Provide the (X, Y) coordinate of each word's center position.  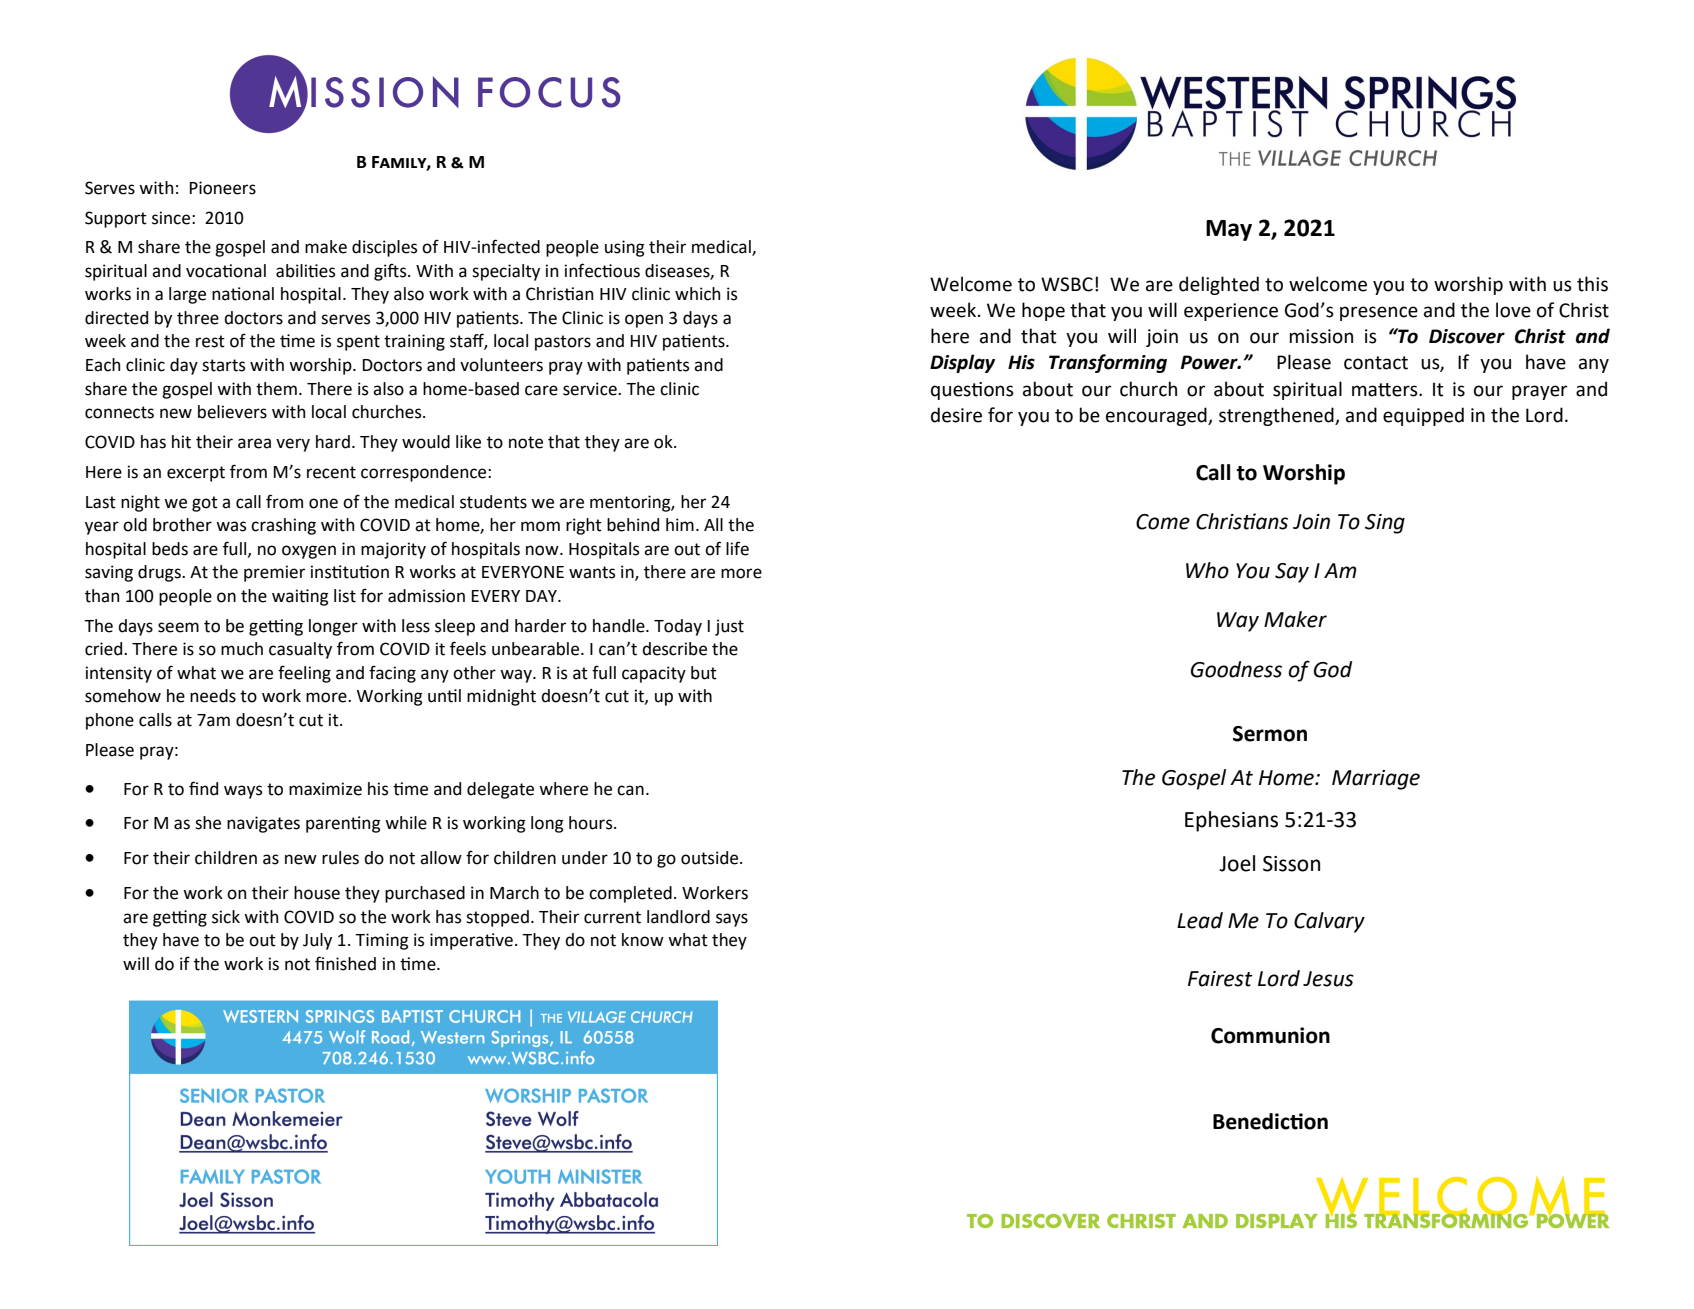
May (1229, 230)
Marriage (1376, 780)
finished (345, 963)
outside (711, 858)
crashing (283, 526)
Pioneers (223, 188)
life (737, 548)
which (697, 294)
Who (1207, 570)
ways (243, 792)
